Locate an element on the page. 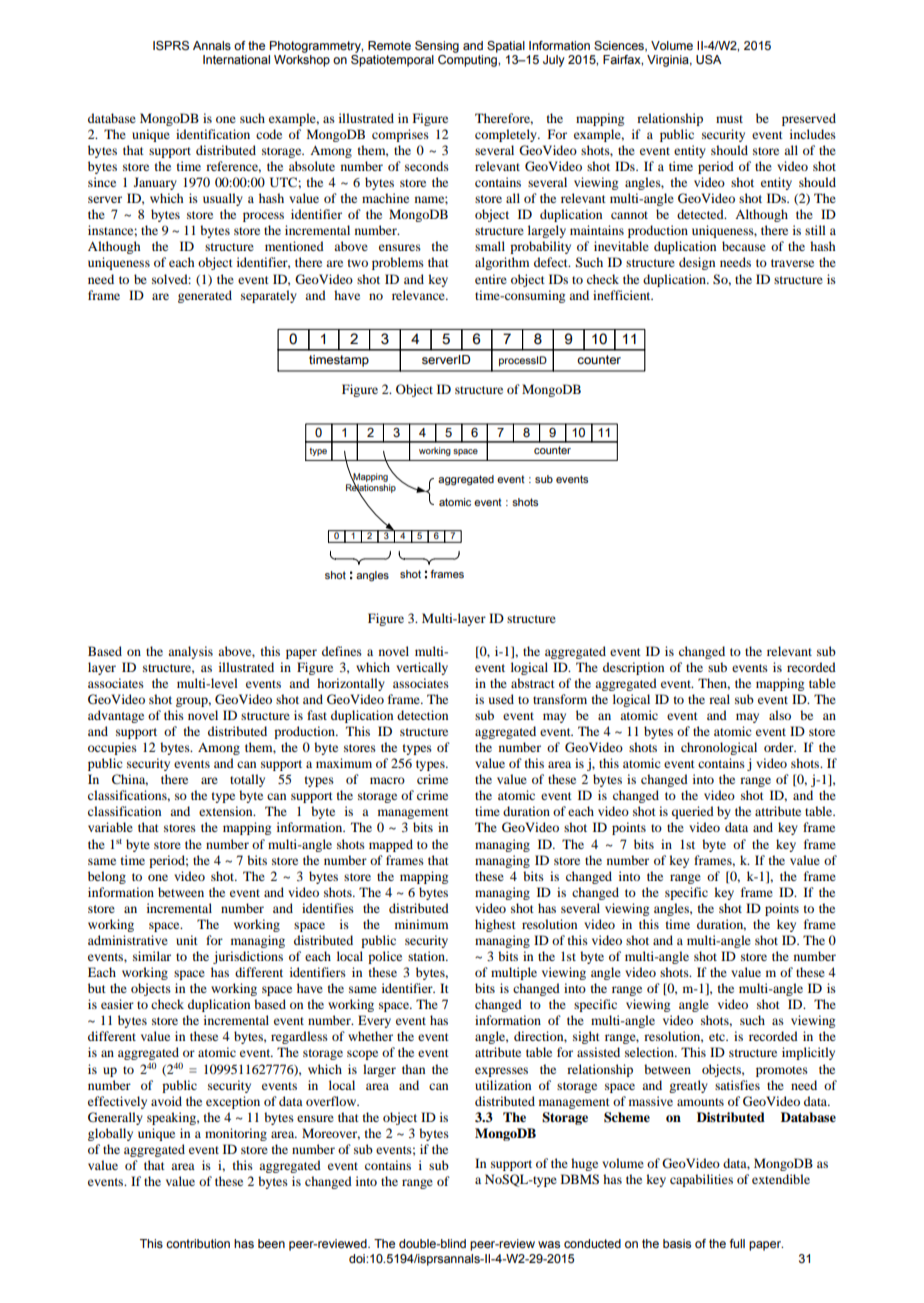 Image resolution: width=924 pixels, height=1303 pixels. analysis is located at coordinates (190, 652).
